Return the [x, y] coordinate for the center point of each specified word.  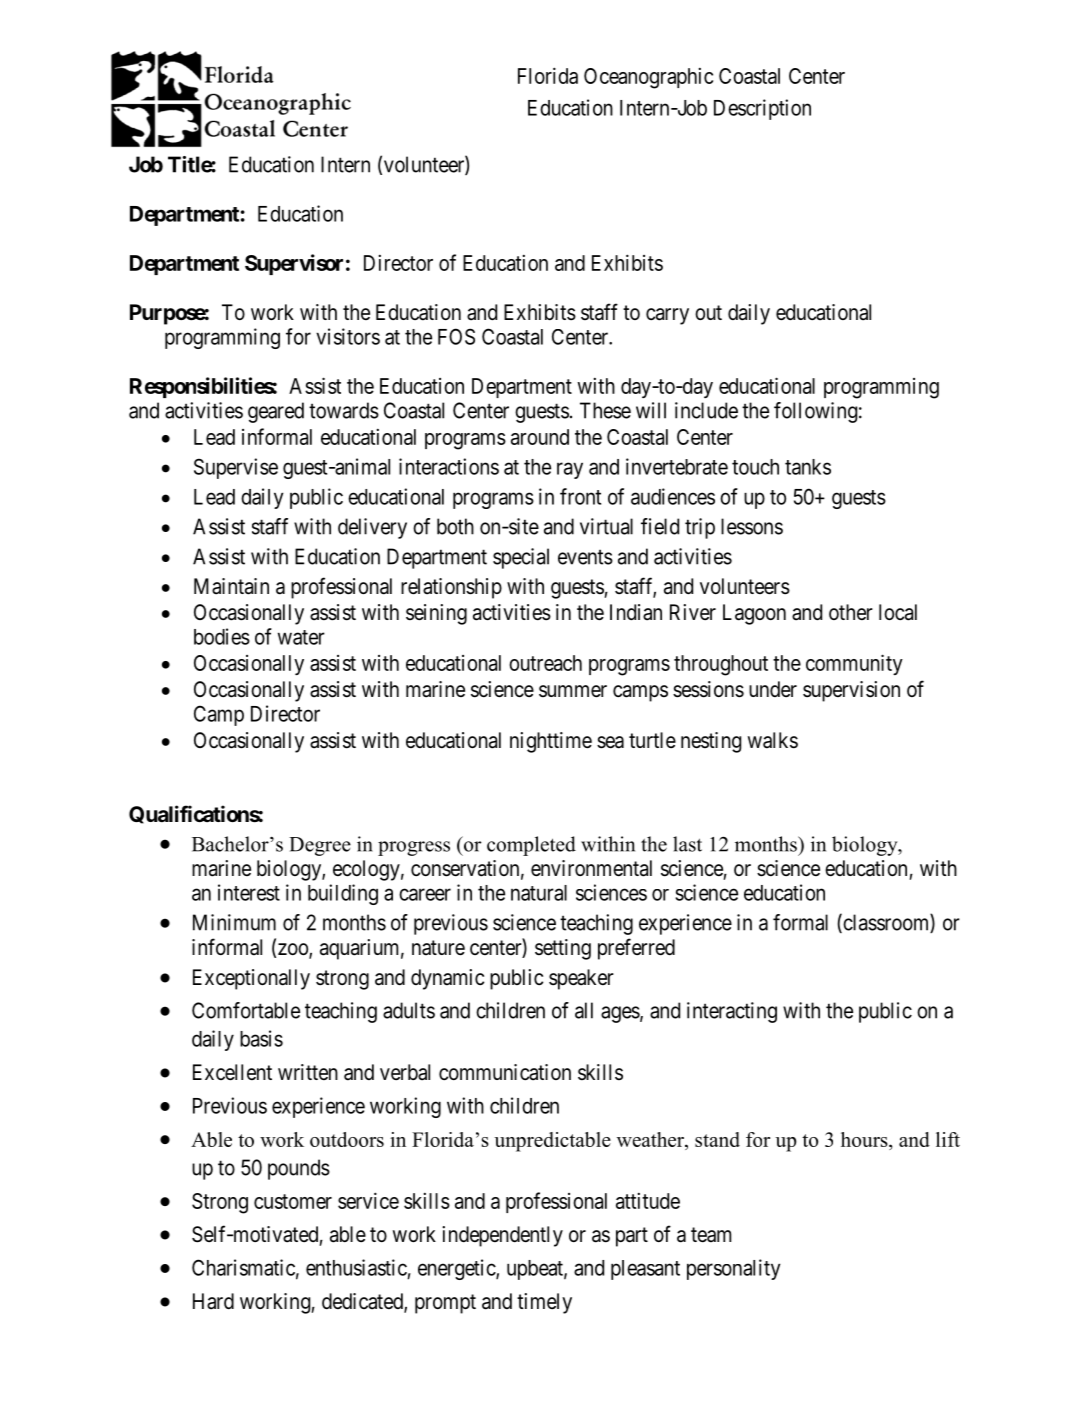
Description [762, 109]
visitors [348, 336]
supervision [851, 691]
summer [573, 691]
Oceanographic [648, 78]
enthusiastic [356, 1267]
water [301, 637]
